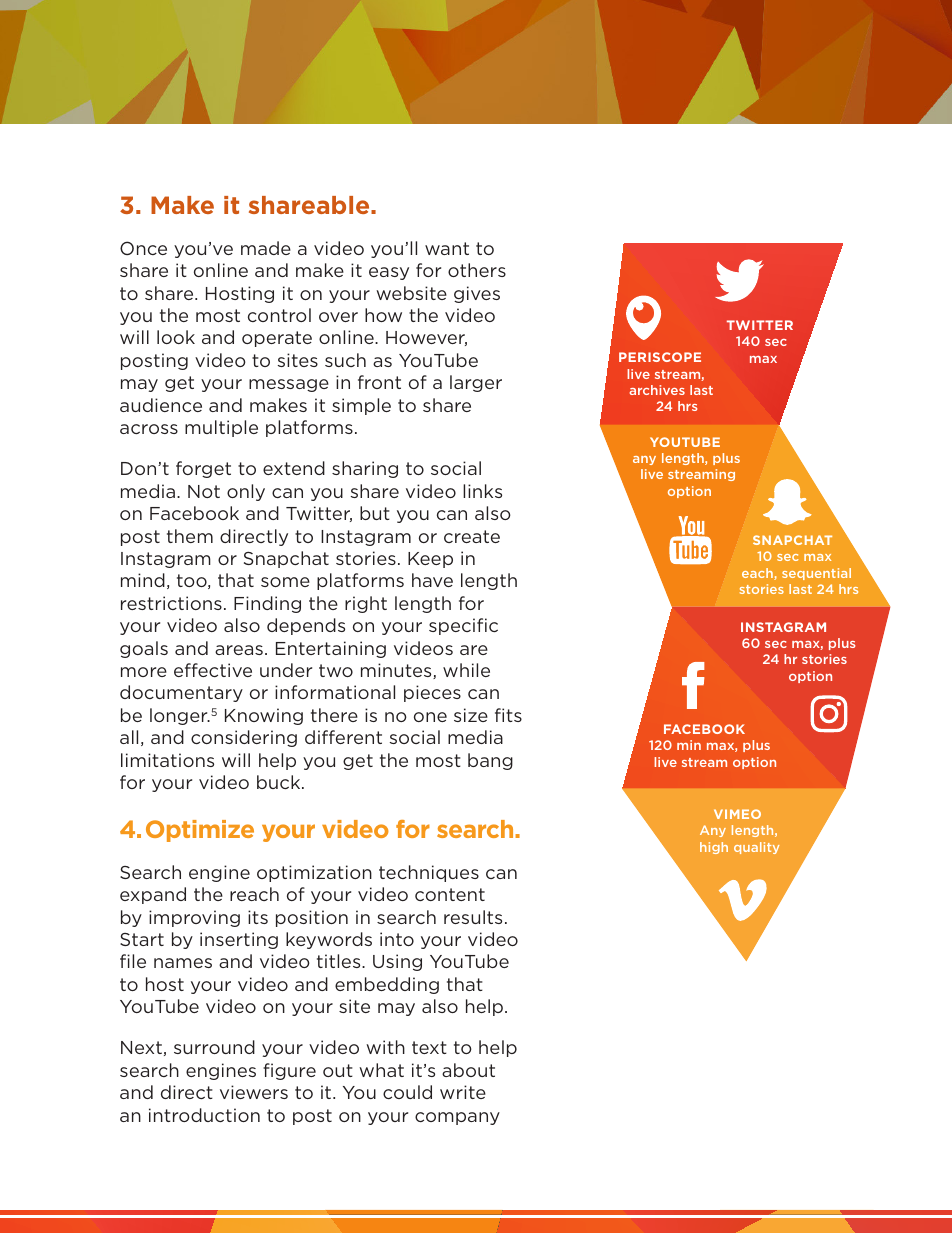  Describe the element at coordinates (816, 574) in the screenshot. I see `sequential` at that location.
